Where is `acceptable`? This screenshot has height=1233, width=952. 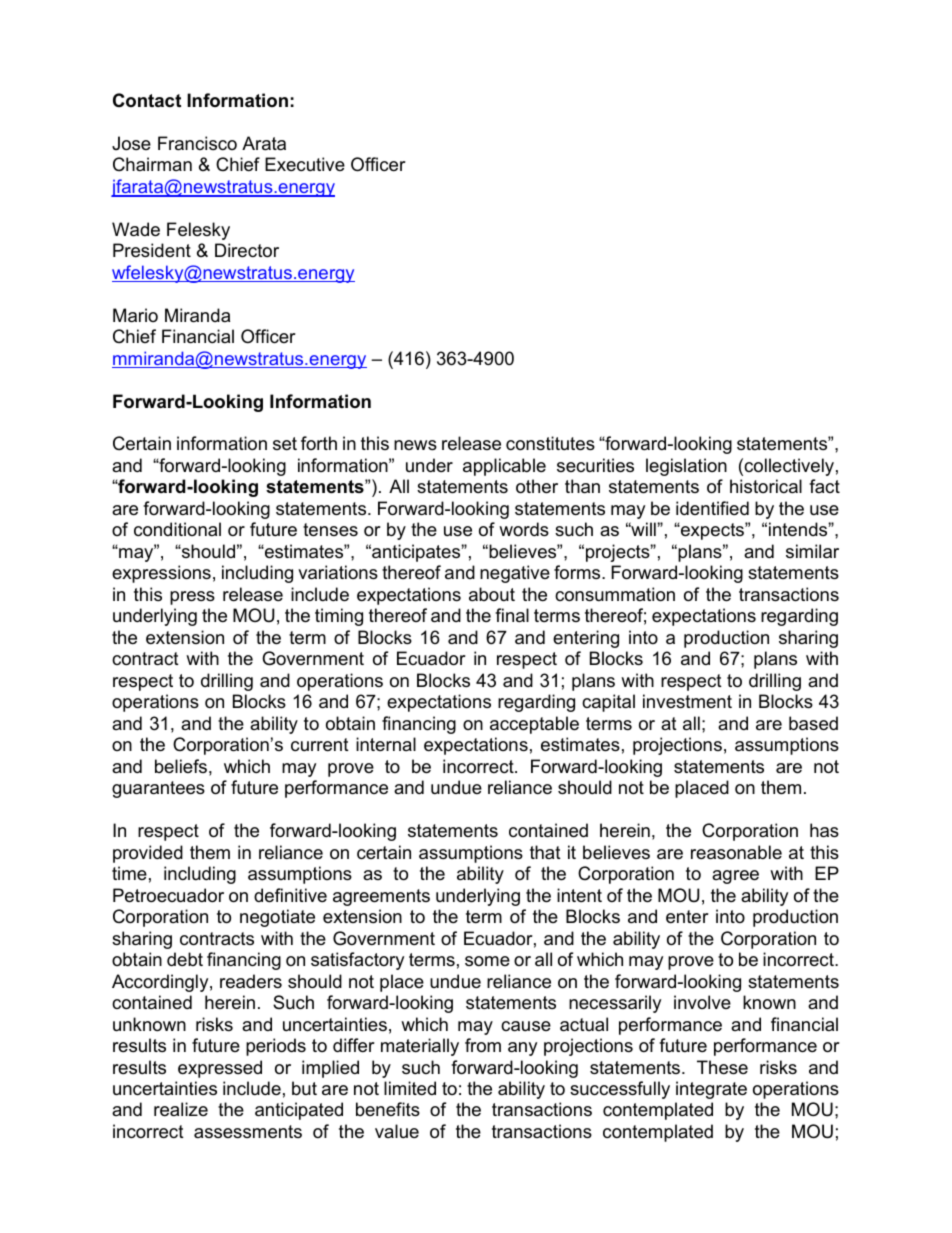 acceptable is located at coordinates (534, 725).
